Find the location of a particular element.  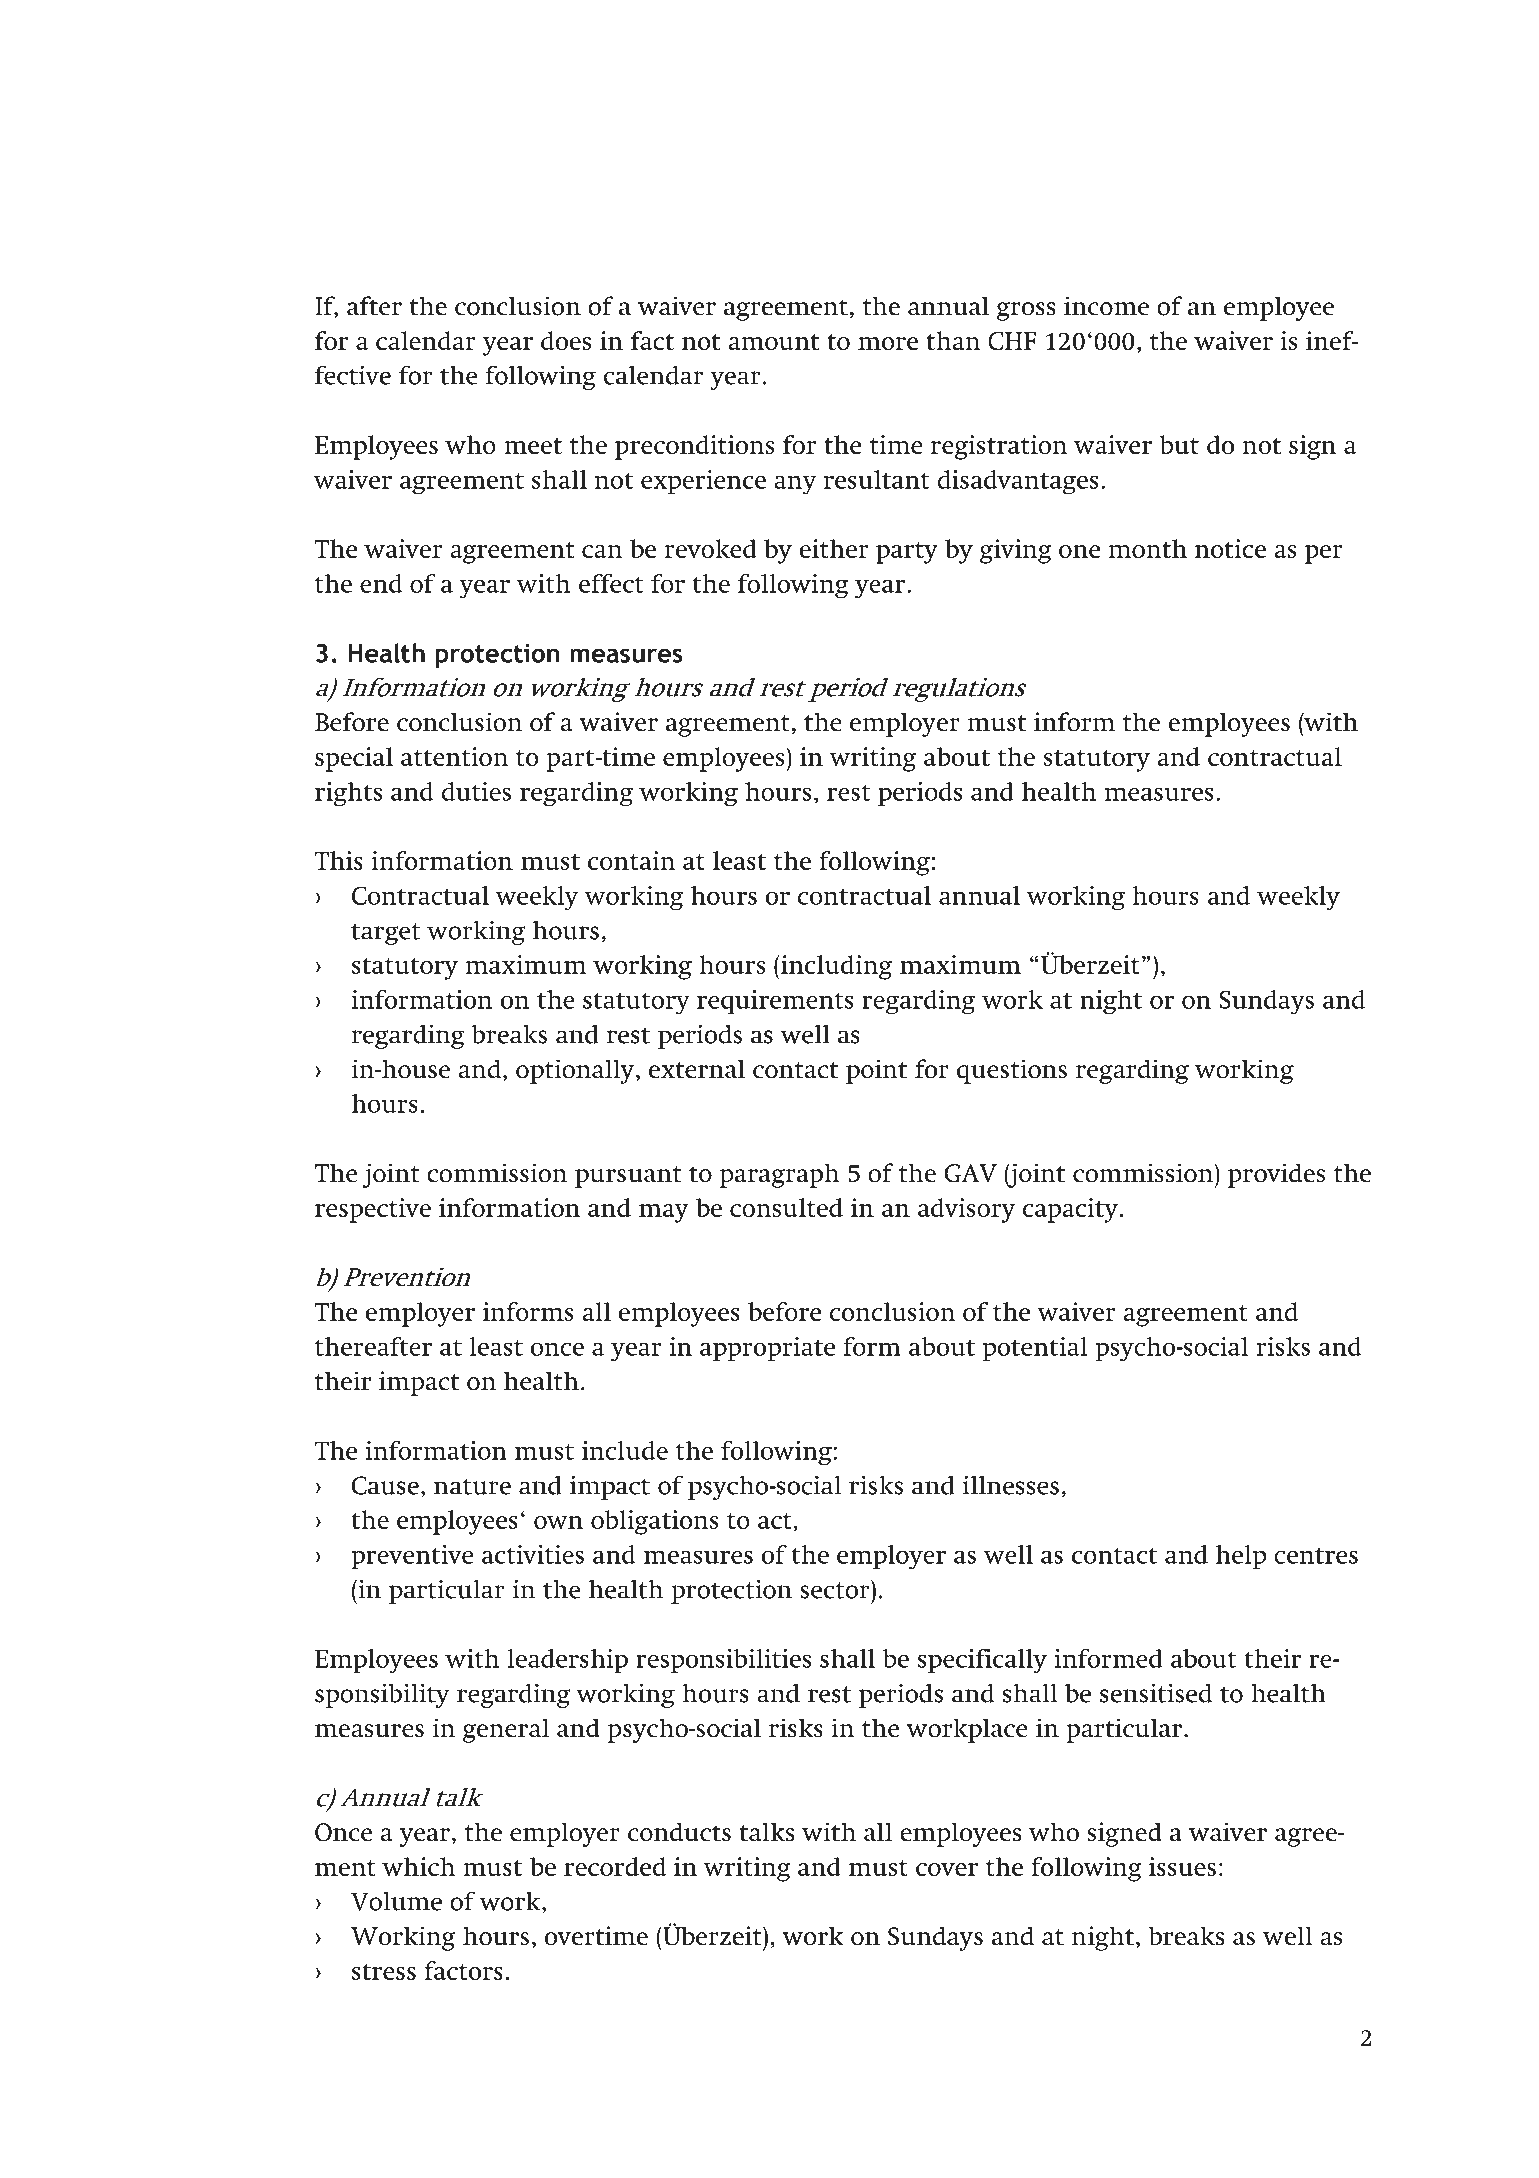

does is located at coordinates (566, 341).
